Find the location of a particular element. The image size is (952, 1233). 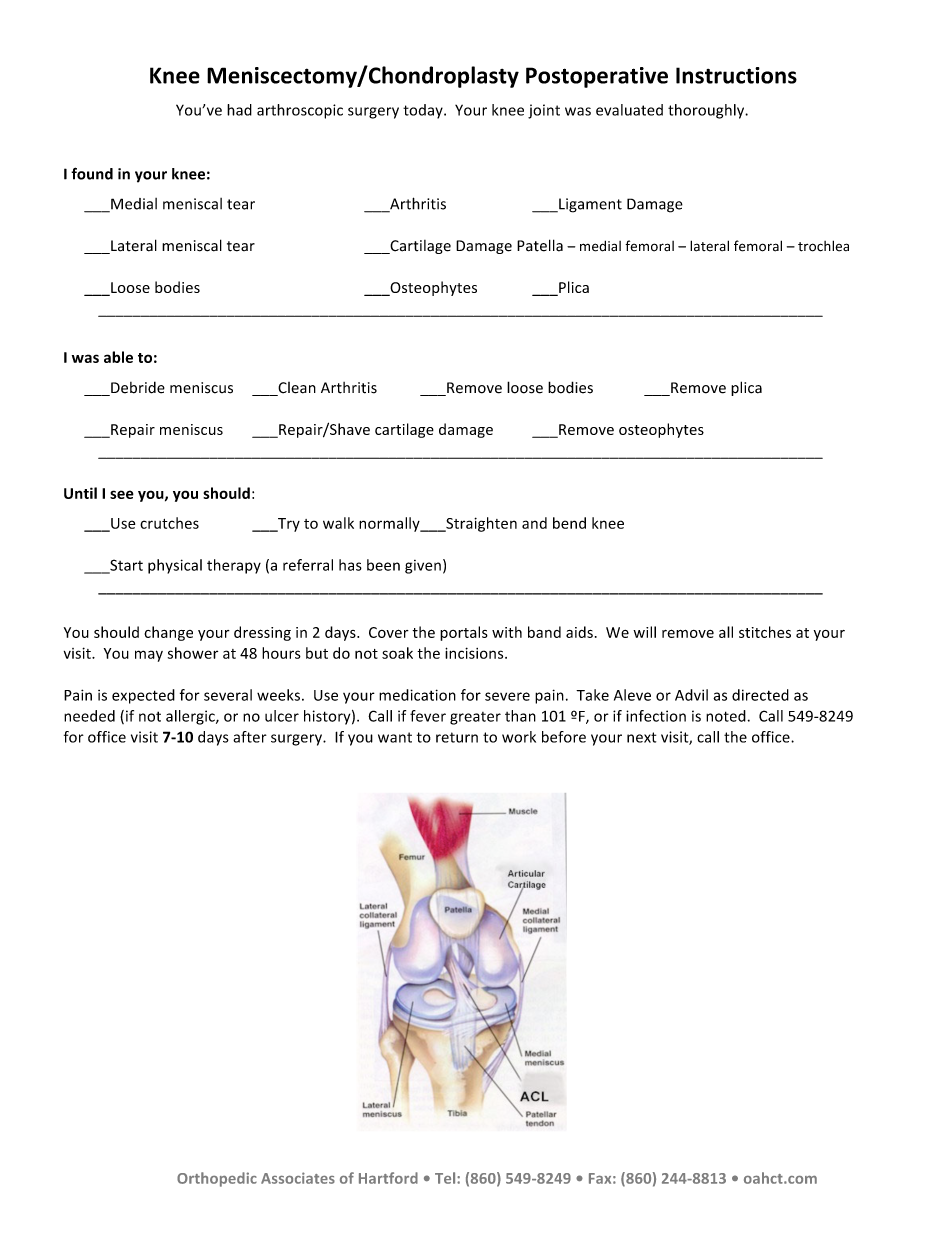

change is located at coordinates (168, 633).
